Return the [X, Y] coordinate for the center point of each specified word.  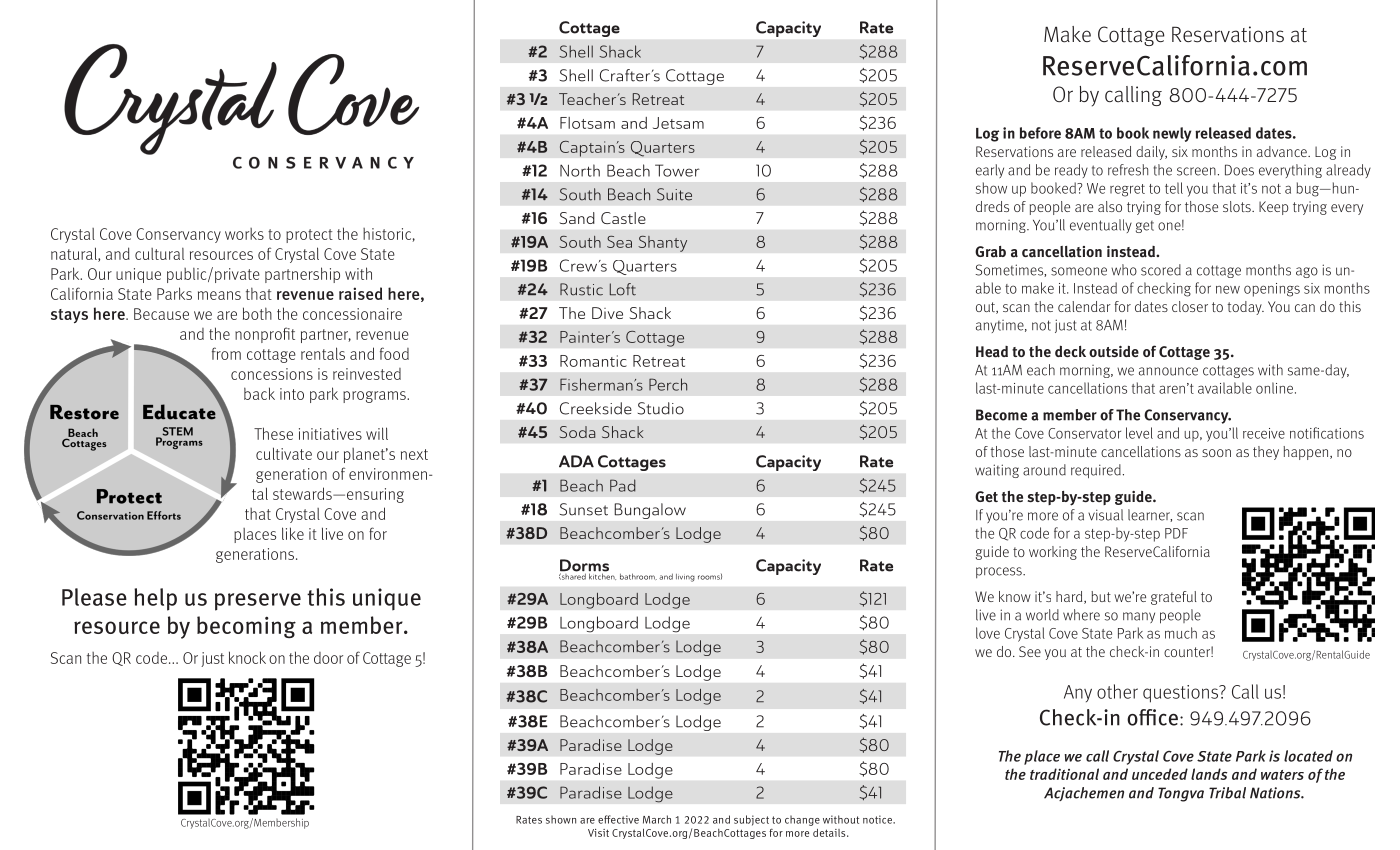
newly [1172, 134]
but [1101, 596]
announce [1168, 371]
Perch [668, 384]
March [657, 819]
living [685, 578]
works [244, 234]
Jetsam [678, 123]
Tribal [1227, 793]
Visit [598, 833]
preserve [258, 602]
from [226, 353]
